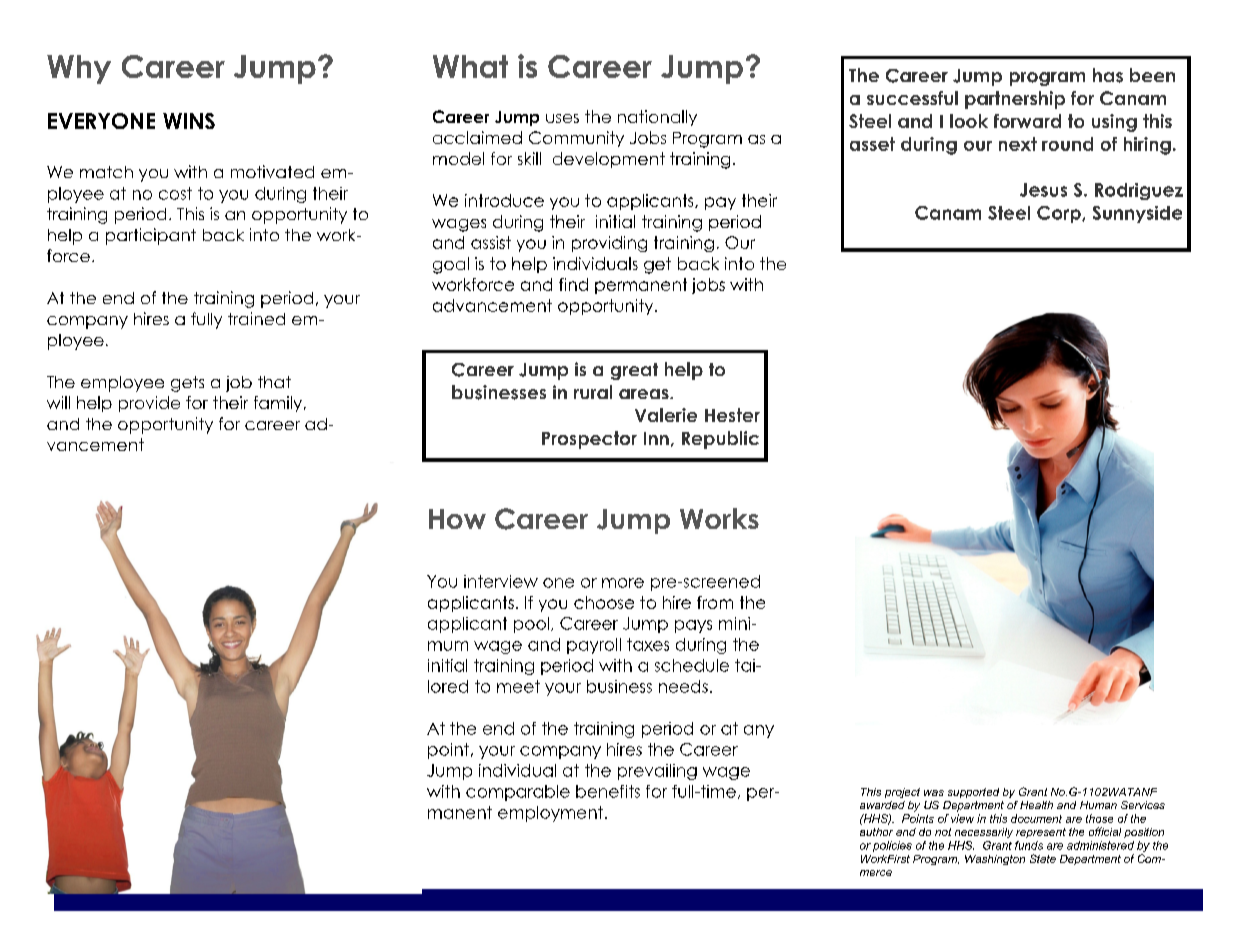 The width and height of the screenshot is (1233, 952). Describe the element at coordinates (608, 791) in the screenshot. I see `benefits` at that location.
